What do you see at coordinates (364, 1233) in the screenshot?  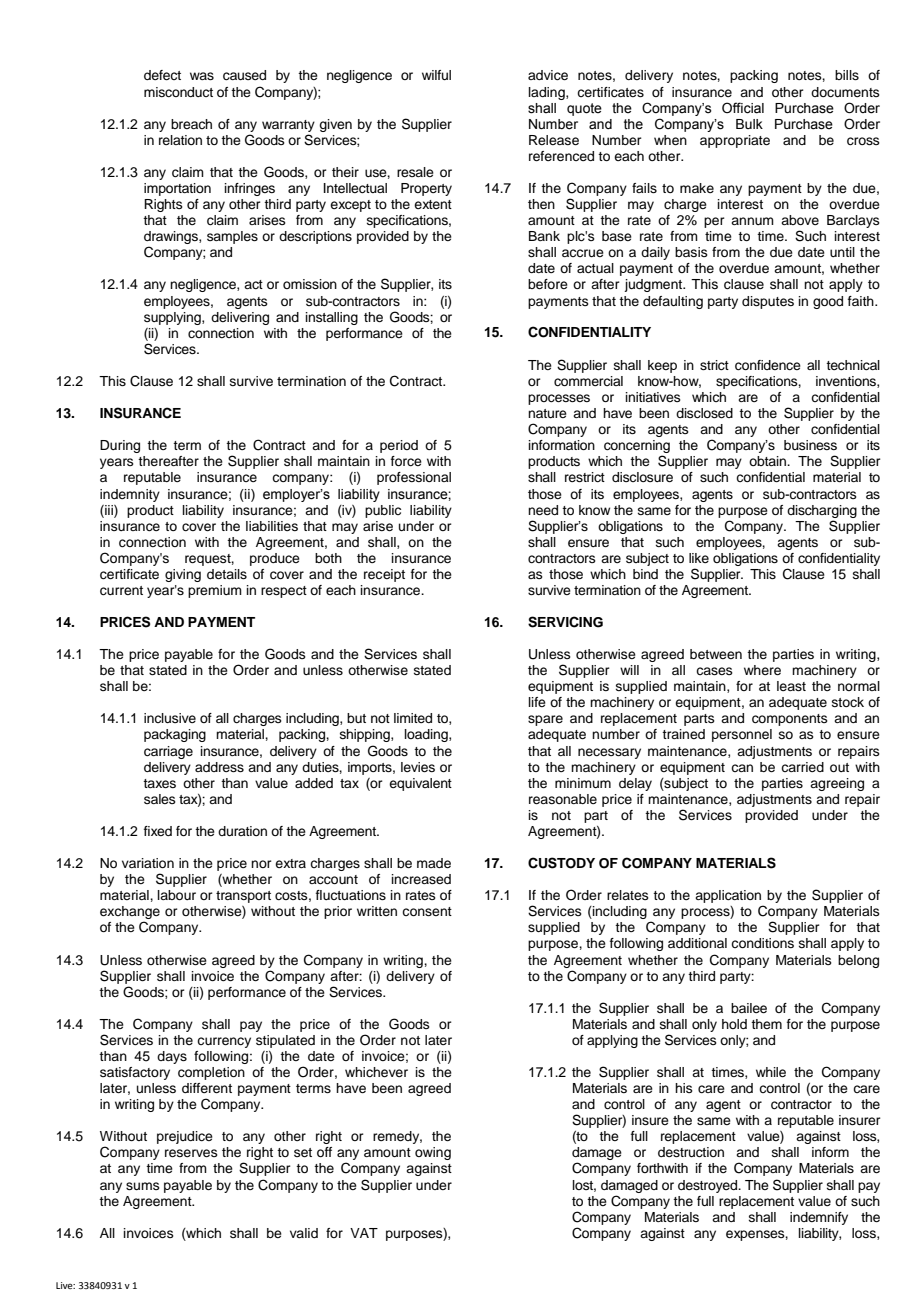 I see `VAT` at bounding box center [364, 1233].
